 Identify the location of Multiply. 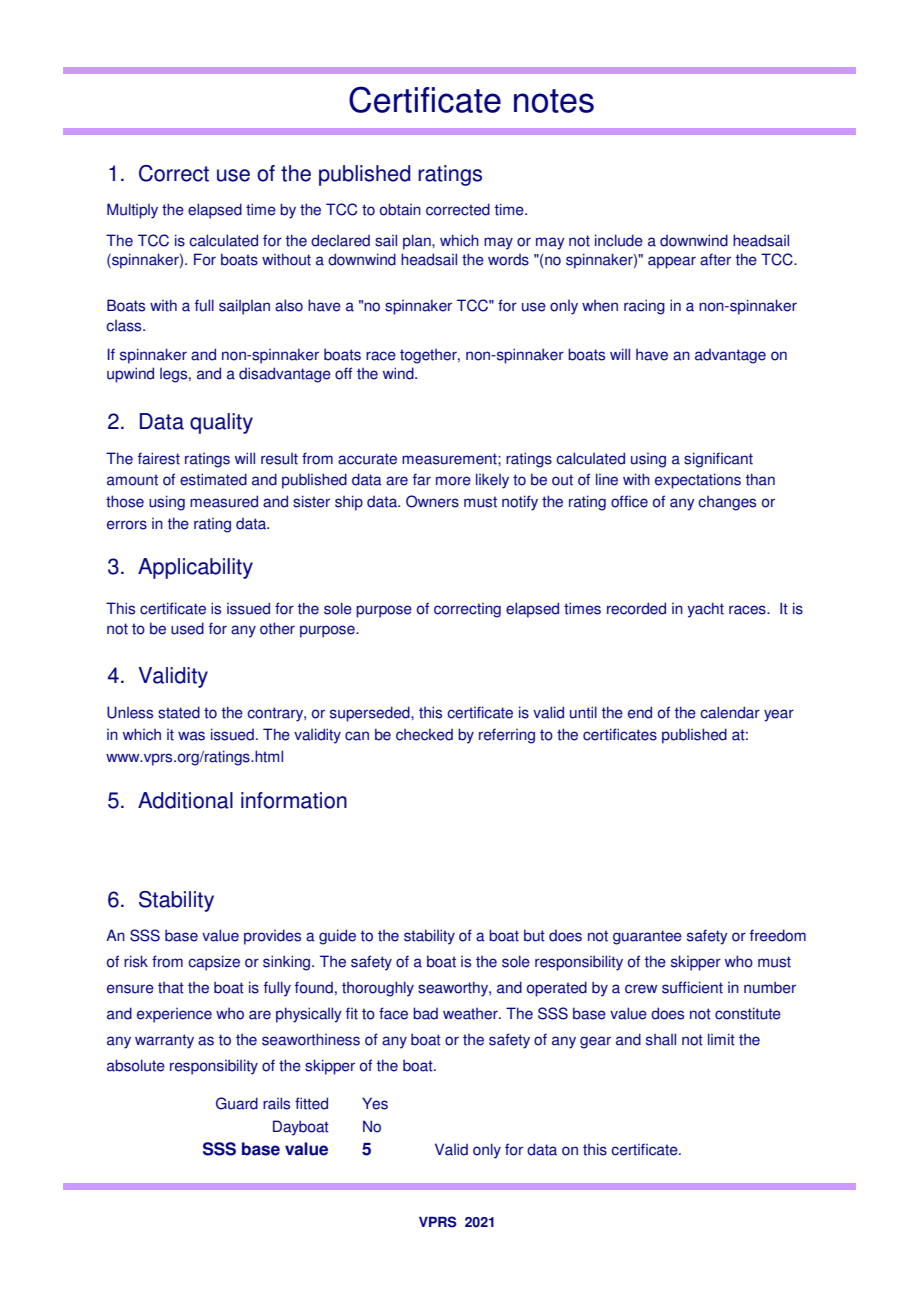
(132, 211).
